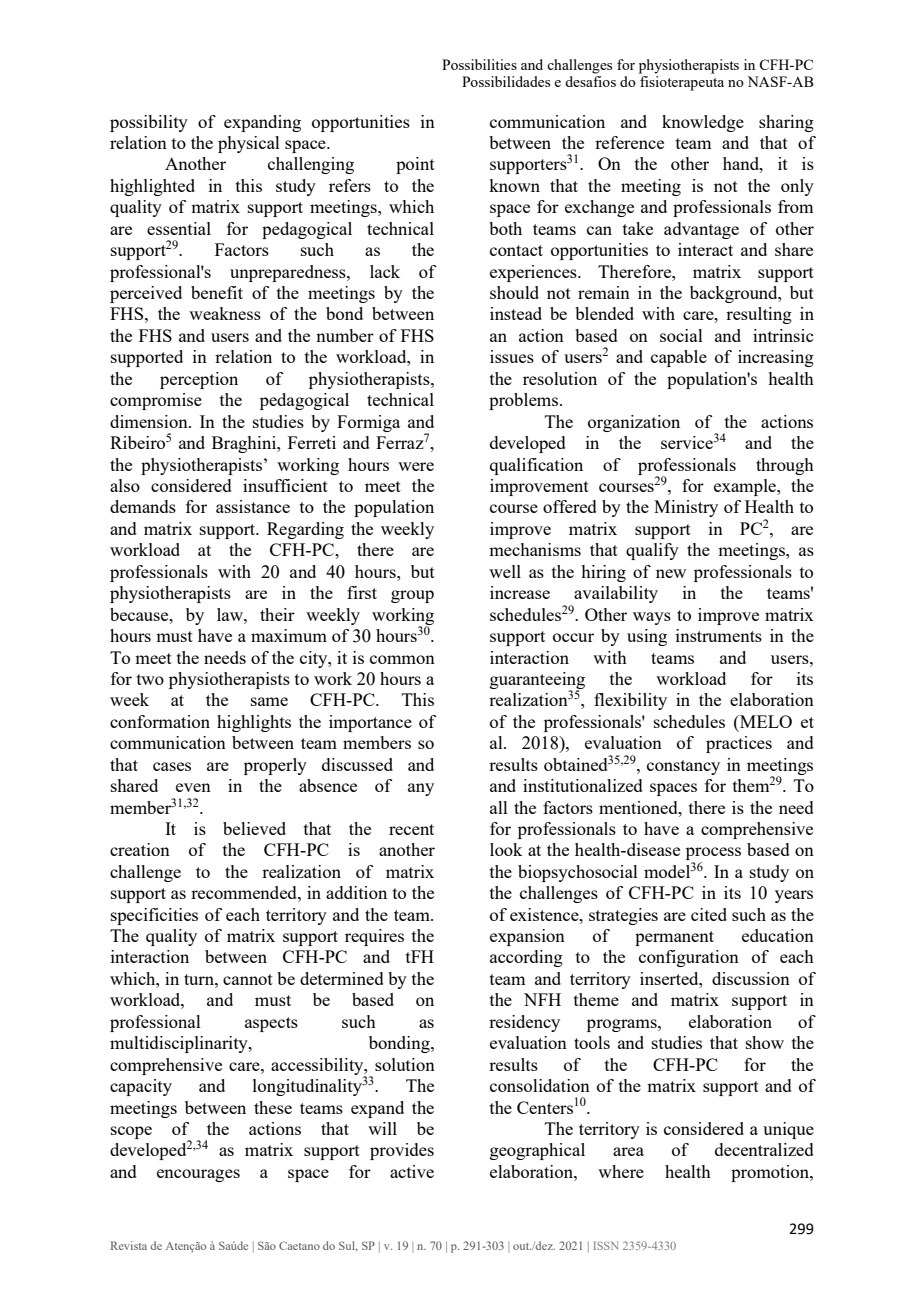 This screenshot has height=1308, width=924. What do you see at coordinates (703, 123) in the screenshot?
I see `knowledge` at bounding box center [703, 123].
